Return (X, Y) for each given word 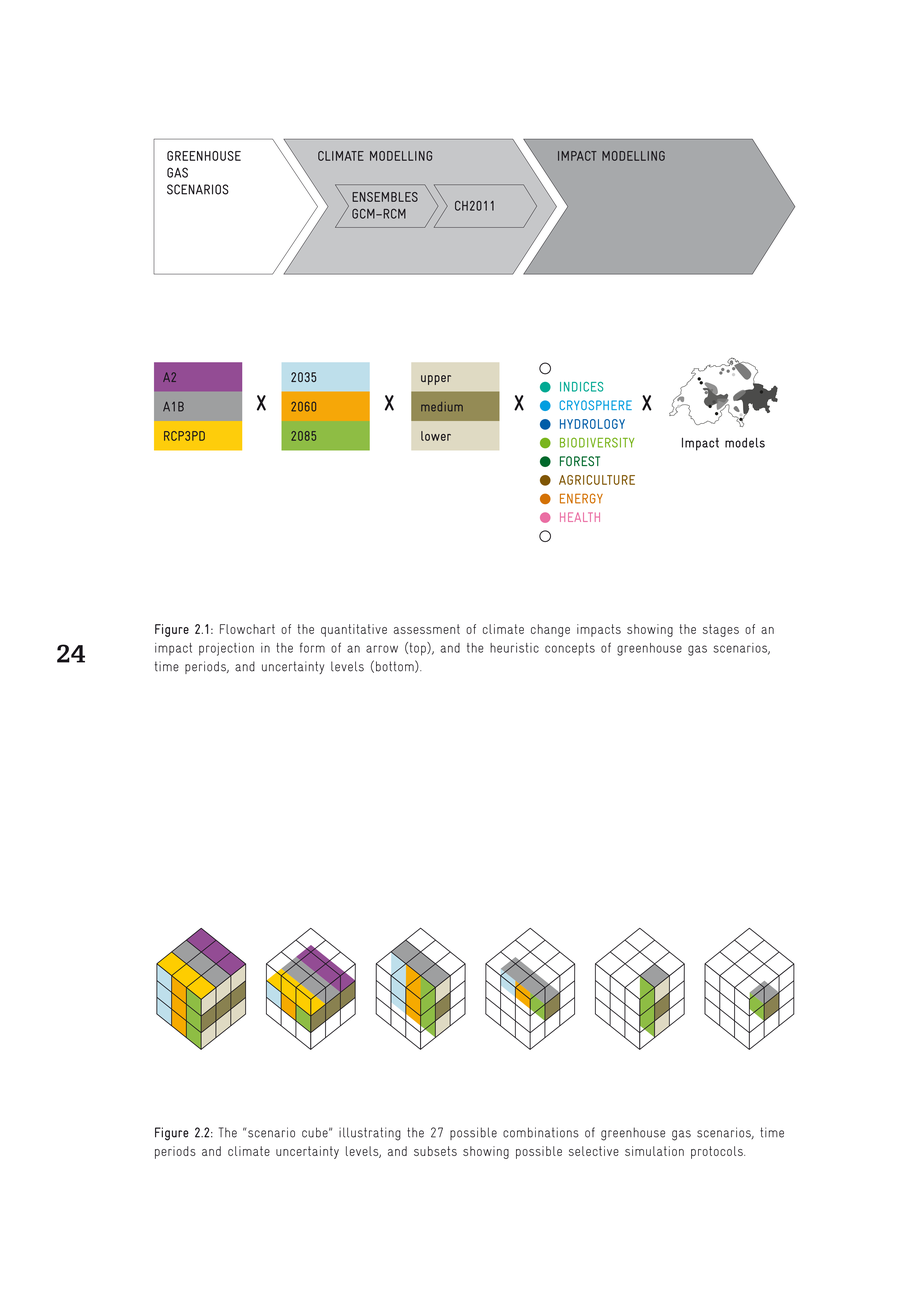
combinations (541, 1132)
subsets (435, 1151)
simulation (654, 1151)
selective (594, 1151)
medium (442, 407)
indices (581, 387)
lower (436, 436)
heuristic (514, 648)
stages (721, 630)
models (745, 443)
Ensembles (385, 197)
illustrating (370, 1134)
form (312, 648)
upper (436, 380)
